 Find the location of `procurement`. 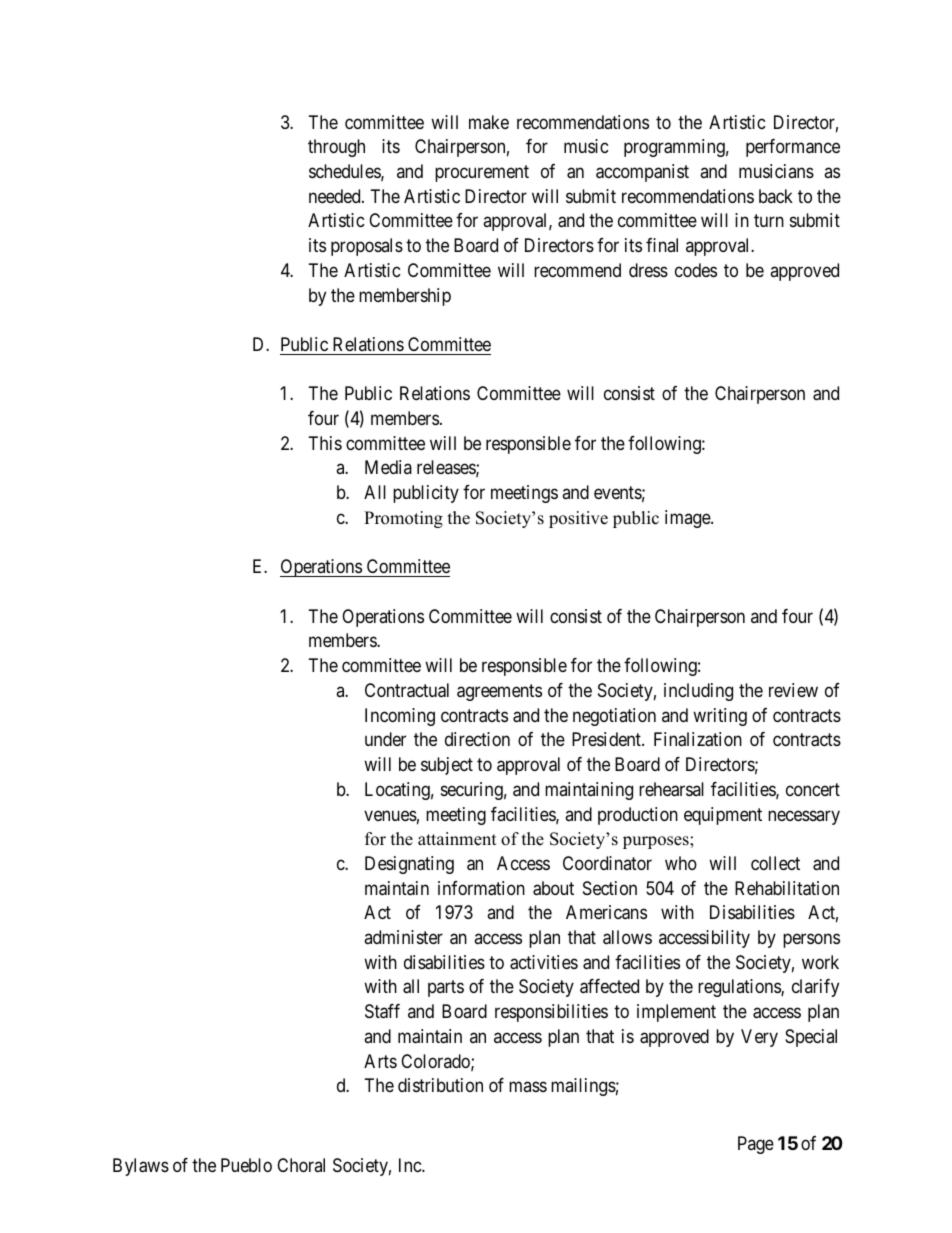

procurement is located at coordinates (482, 173).
